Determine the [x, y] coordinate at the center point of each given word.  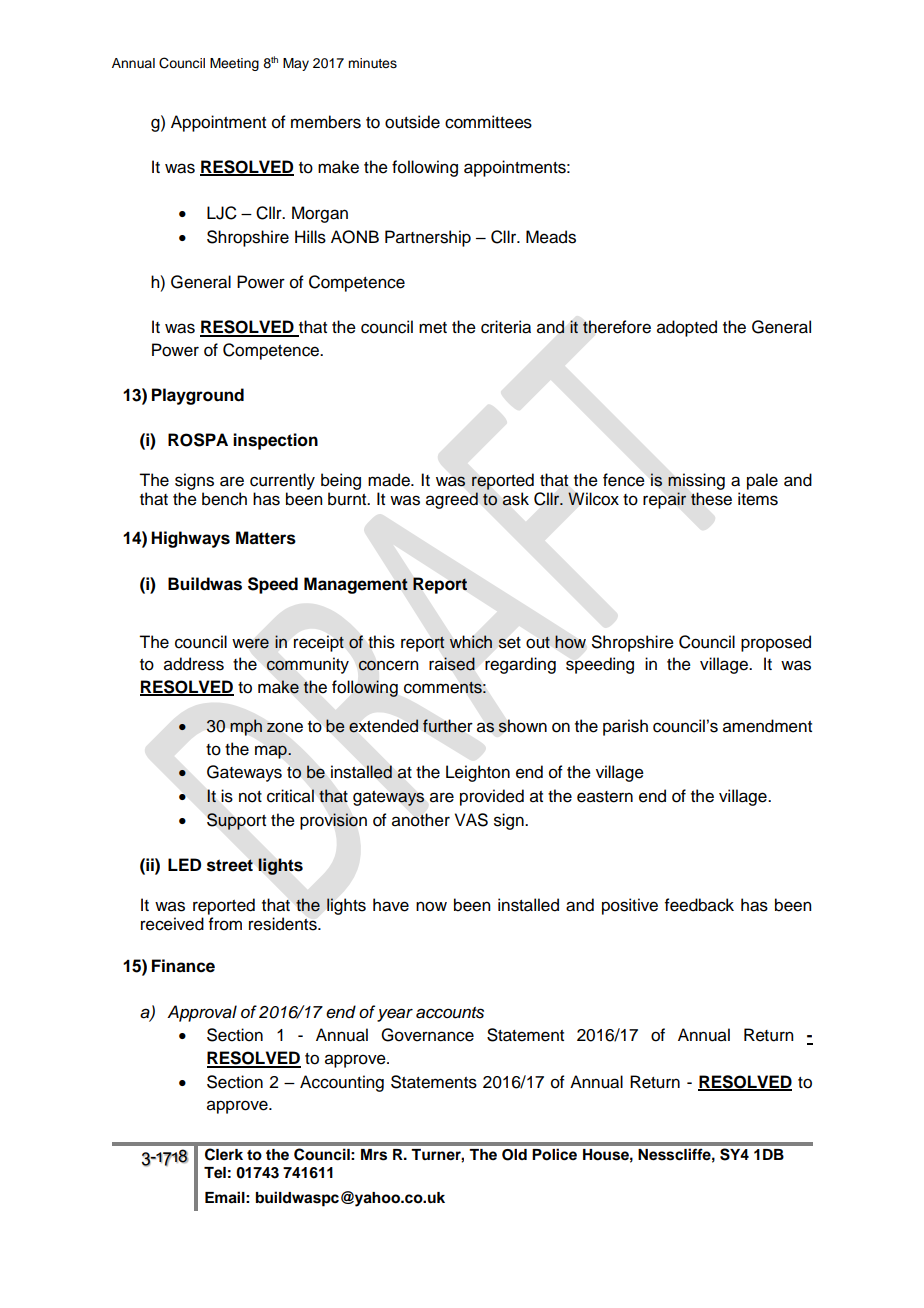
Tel [215, 1173]
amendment [767, 726]
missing [696, 481]
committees [488, 122]
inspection [275, 441]
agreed [452, 500]
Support [236, 821]
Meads [551, 237]
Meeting [234, 64]
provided [492, 797]
